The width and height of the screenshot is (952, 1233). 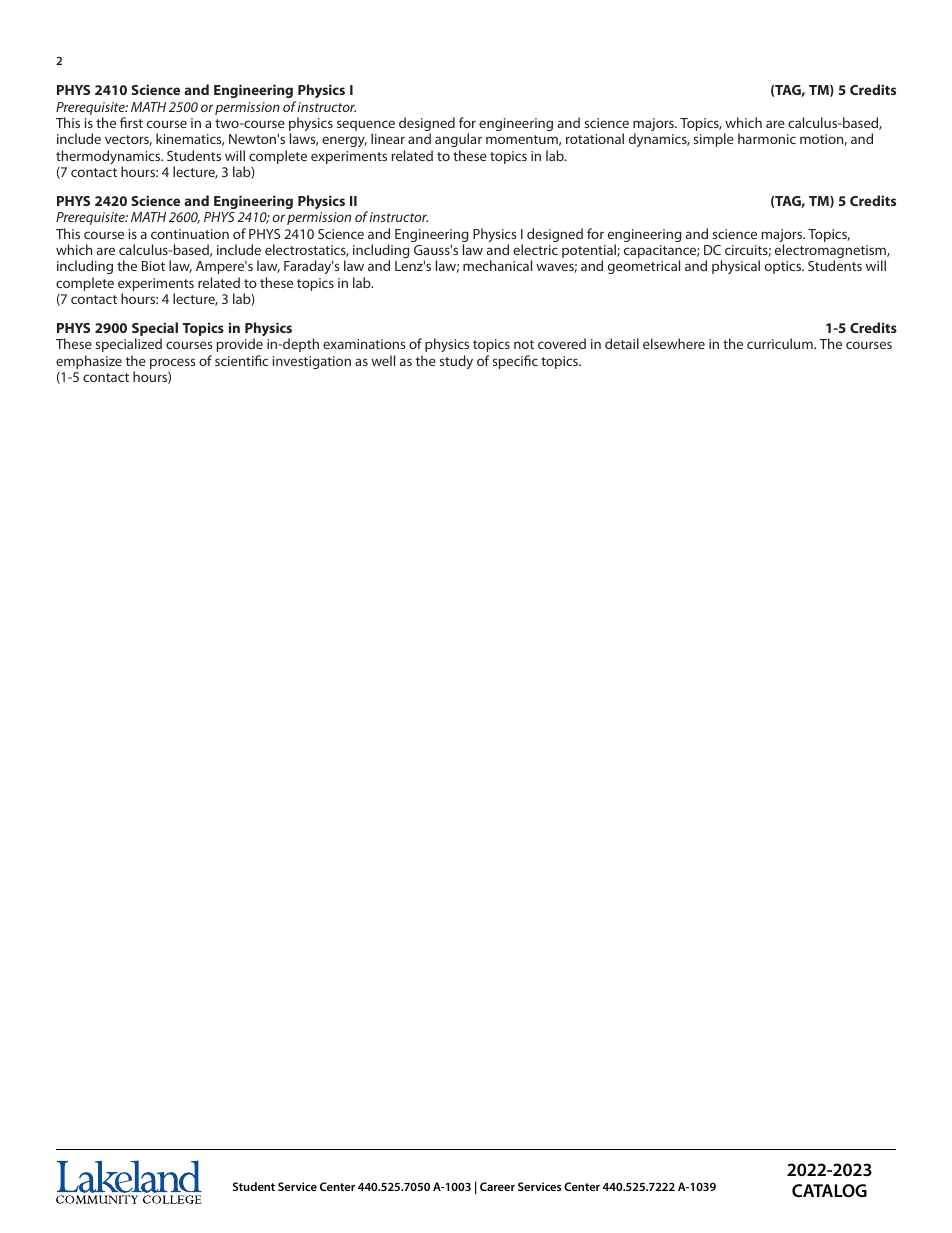 I want to click on Career, so click(x=497, y=1186).
